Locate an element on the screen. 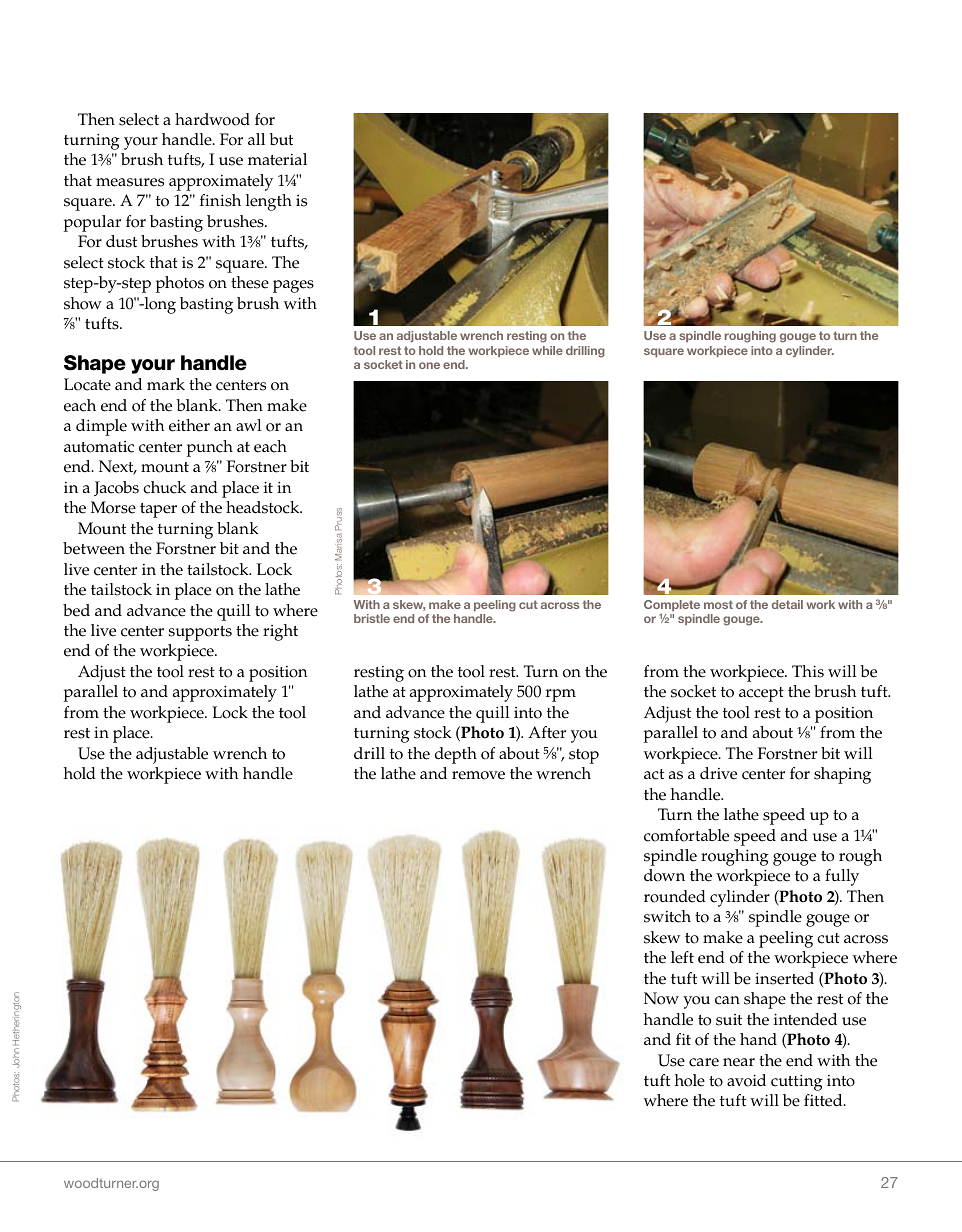 This screenshot has height=1232, width=962. rpm is located at coordinates (561, 695).
